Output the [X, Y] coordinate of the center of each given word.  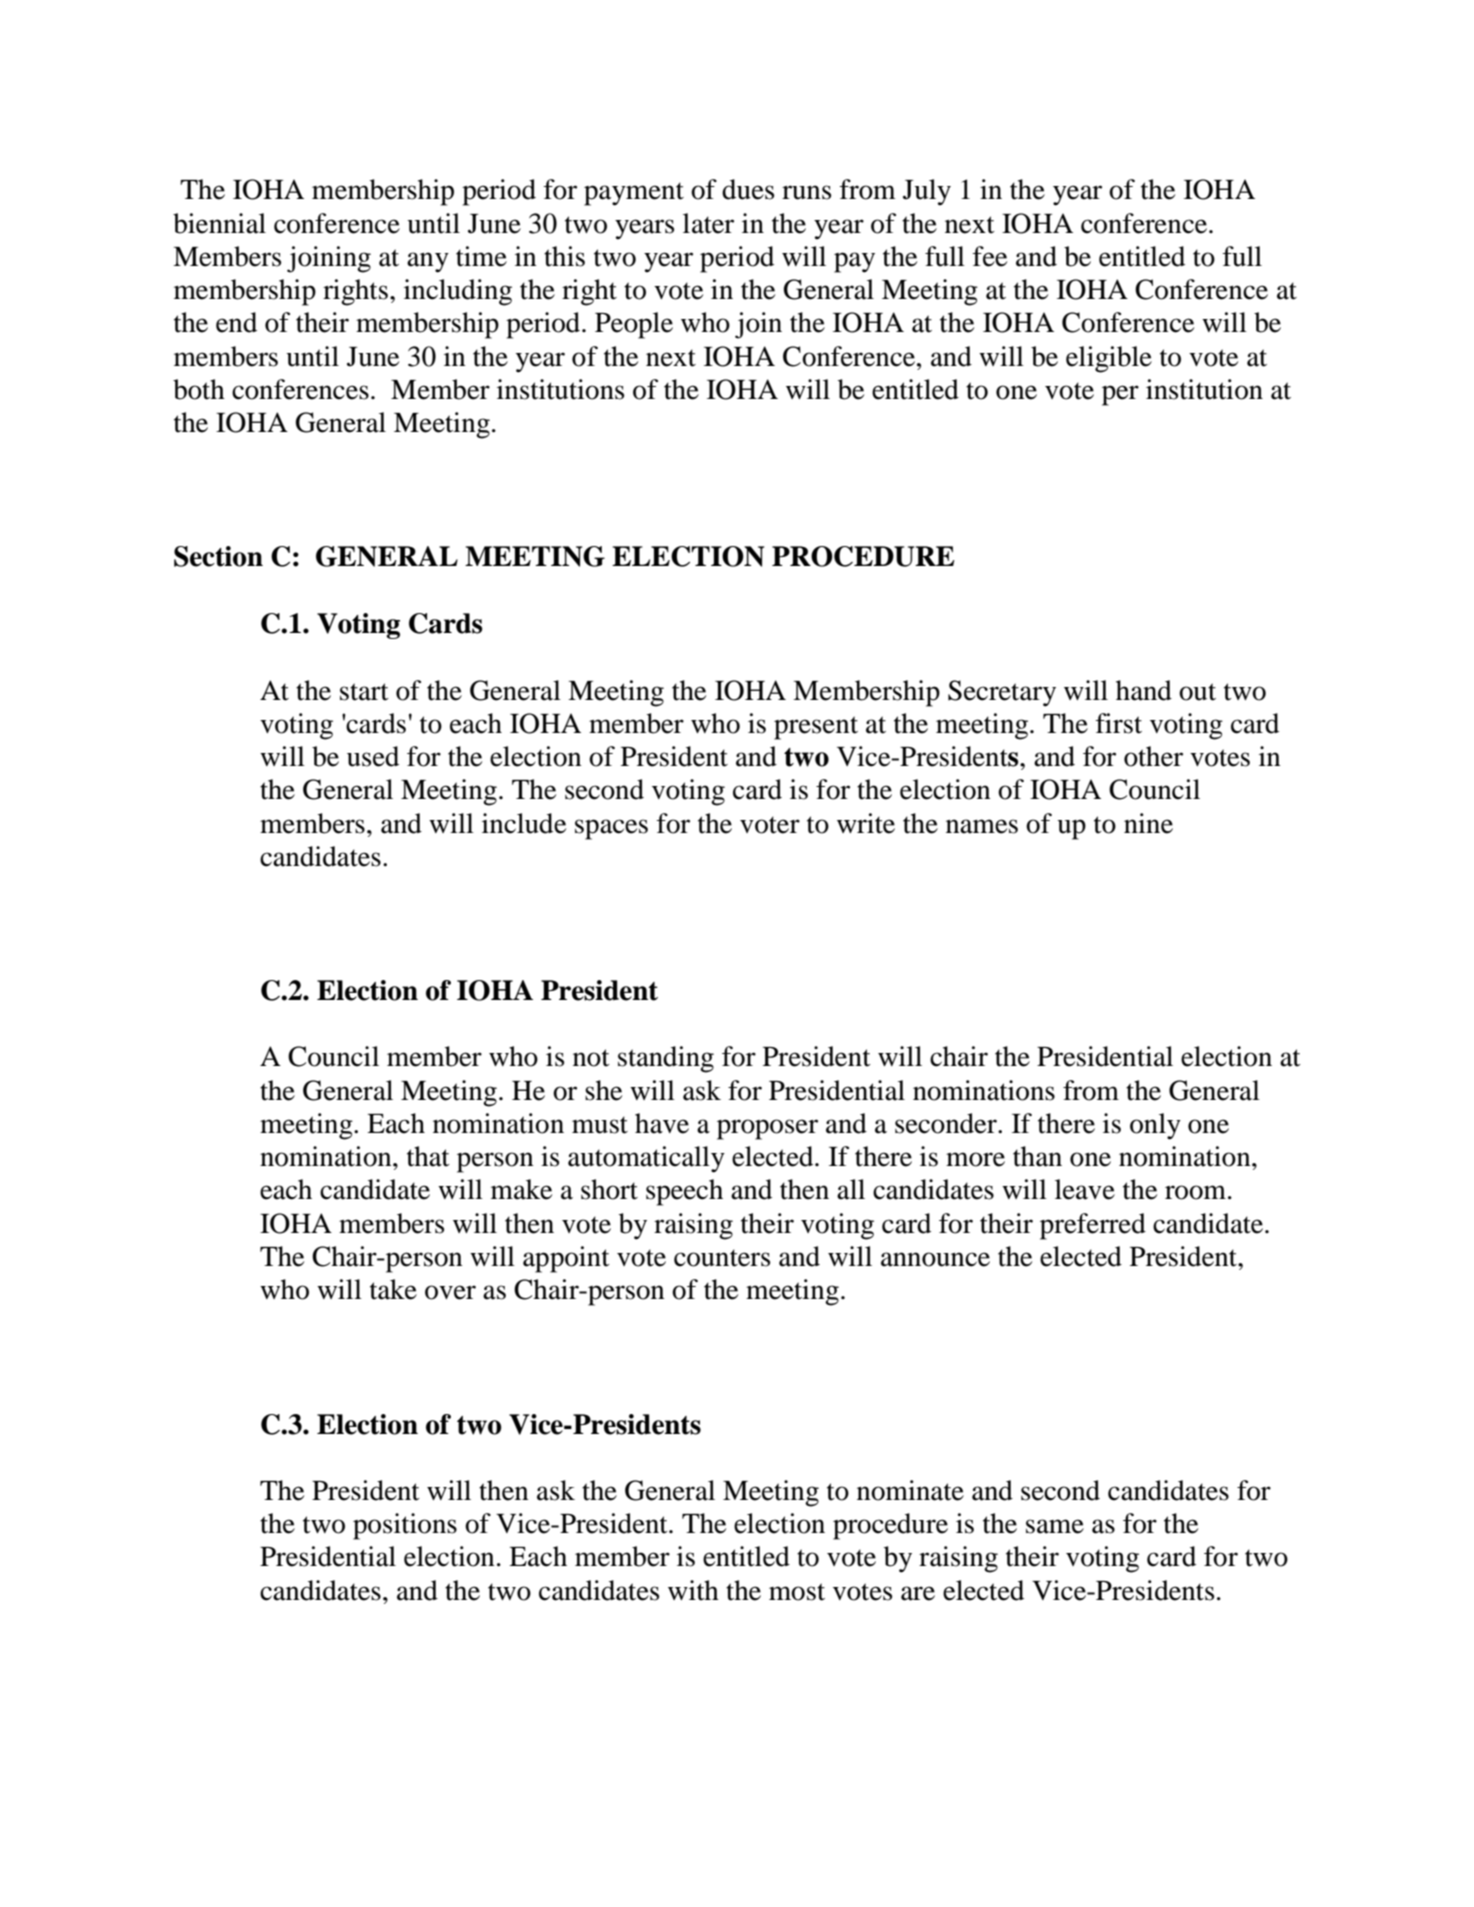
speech [684, 1192]
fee [990, 256]
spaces [611, 829]
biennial [219, 223]
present [816, 728]
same [1055, 1526]
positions [405, 1526]
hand [1144, 690]
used [373, 756]
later [708, 223]
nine [1148, 823]
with [693, 1590]
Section [218, 556]
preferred [1093, 1226]
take [393, 1289]
